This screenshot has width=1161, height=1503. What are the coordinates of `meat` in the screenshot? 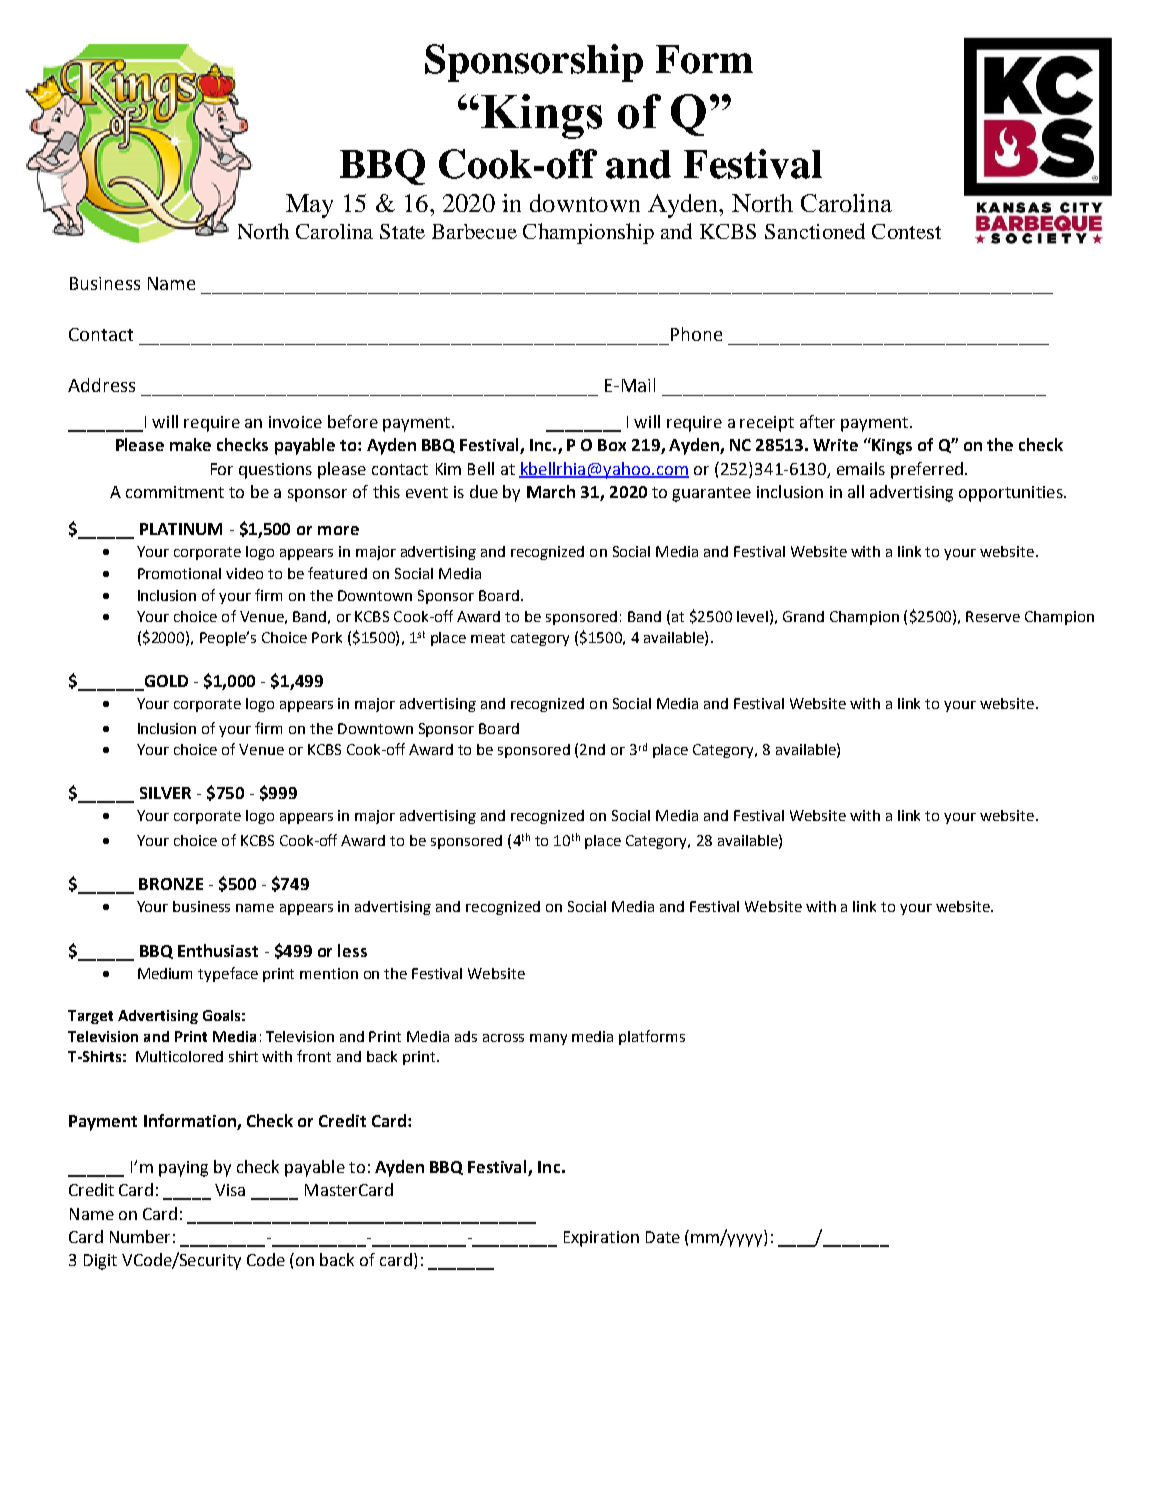 It's located at (488, 638).
